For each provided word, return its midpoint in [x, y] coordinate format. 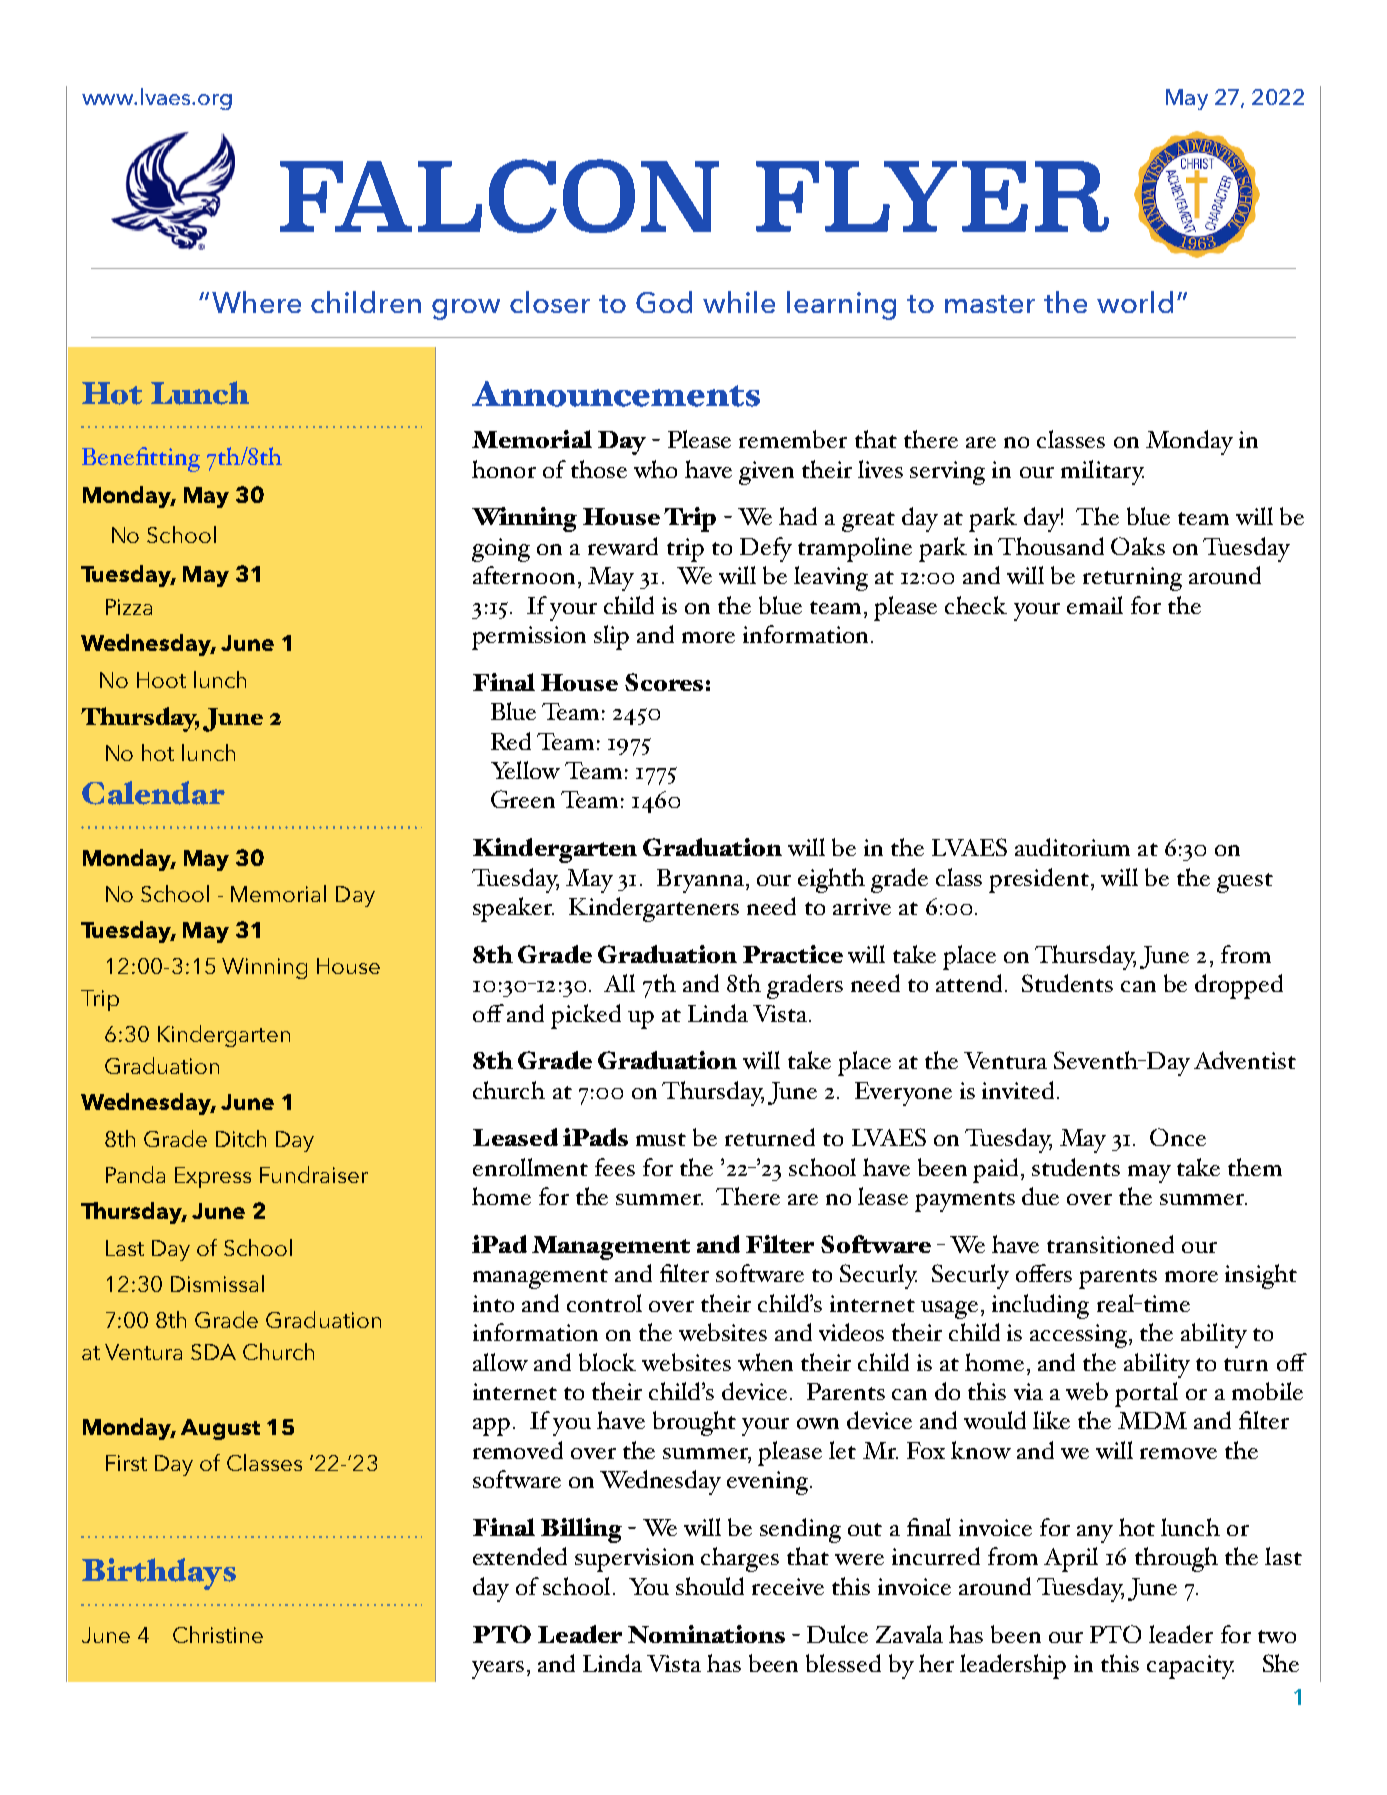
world [1135, 302]
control [604, 1303]
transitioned [1110, 1244]
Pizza [129, 607]
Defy [766, 549]
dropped [1239, 986]
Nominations [706, 1634]
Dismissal [217, 1283]
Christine [218, 1634]
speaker [513, 909]
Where [256, 302]
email [1095, 605]
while [739, 302]
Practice [793, 954]
